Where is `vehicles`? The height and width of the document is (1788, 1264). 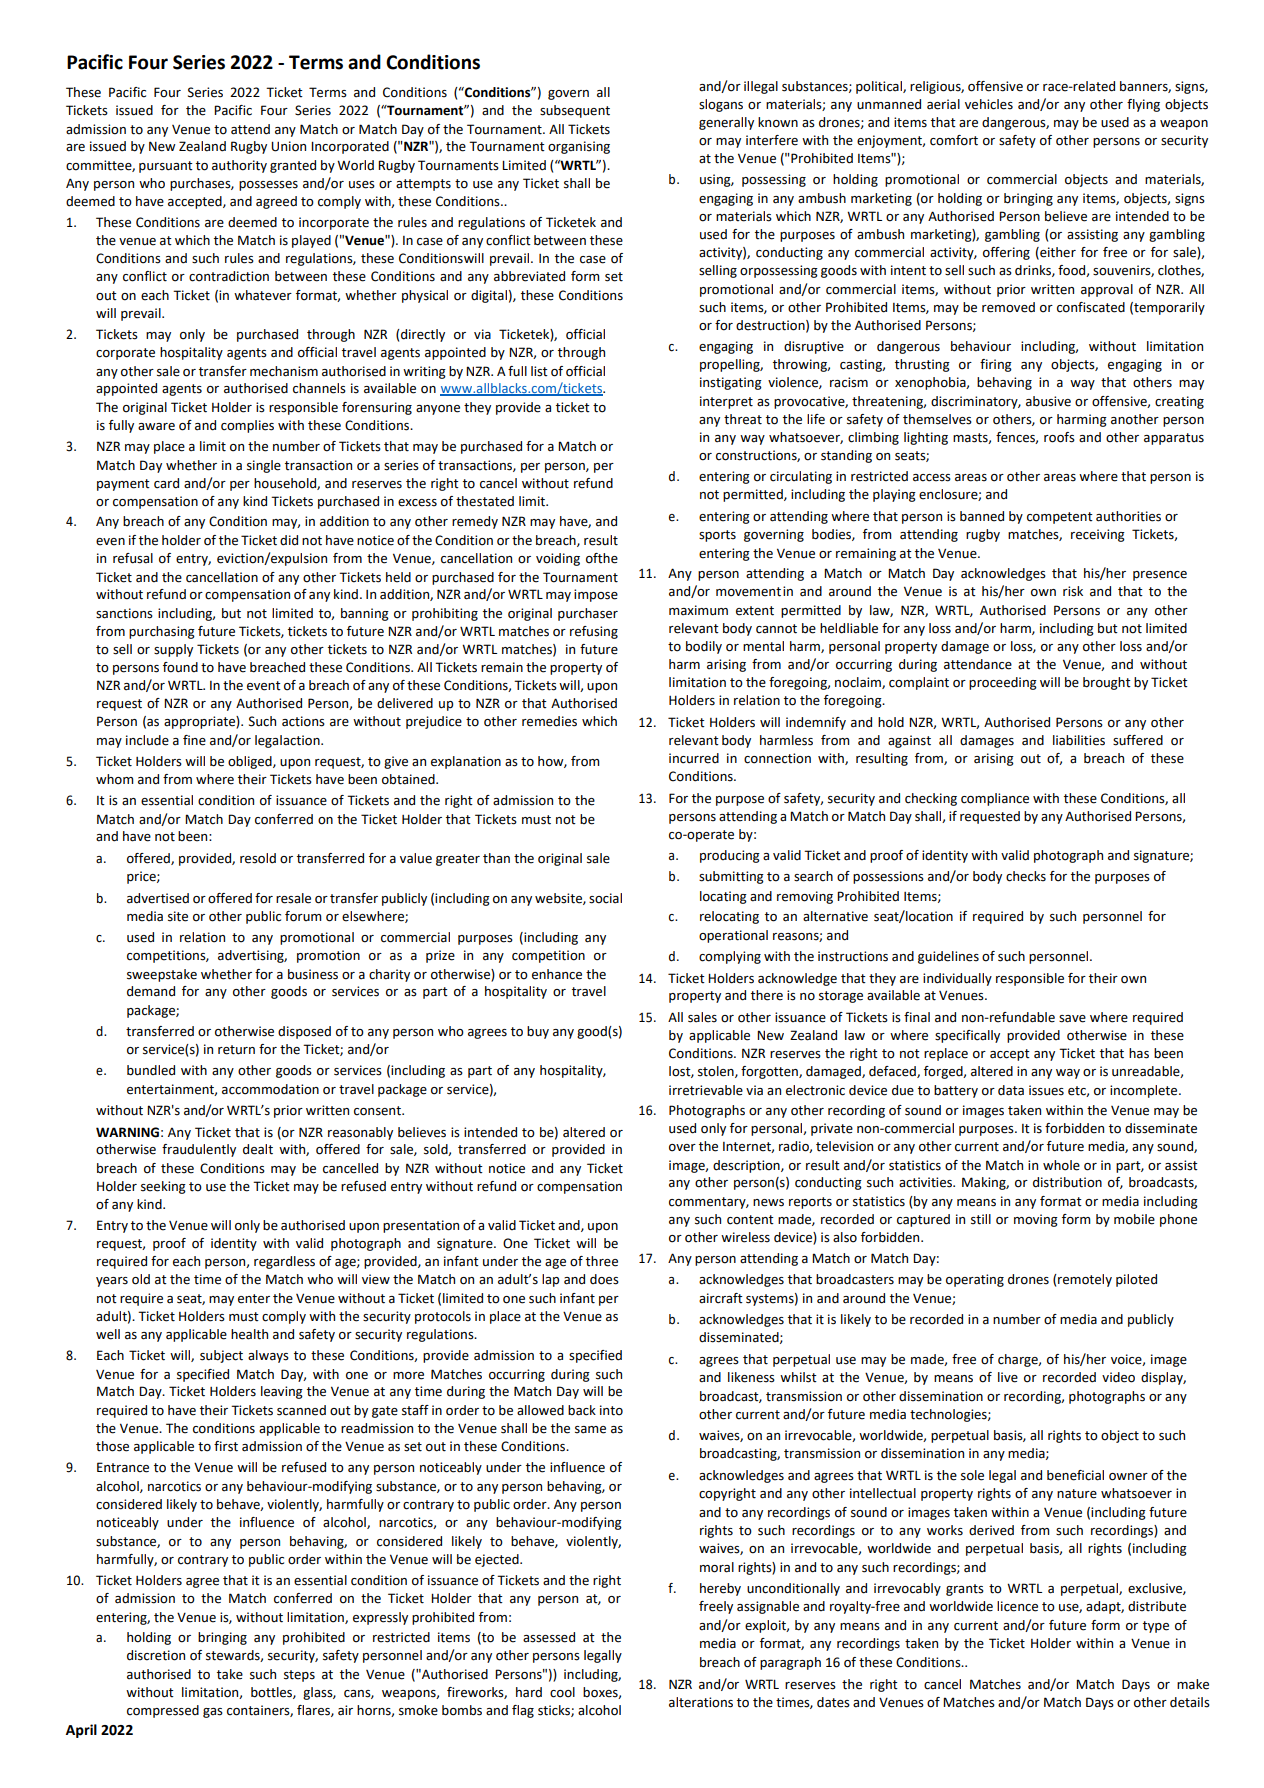
vehicles is located at coordinates (989, 104).
